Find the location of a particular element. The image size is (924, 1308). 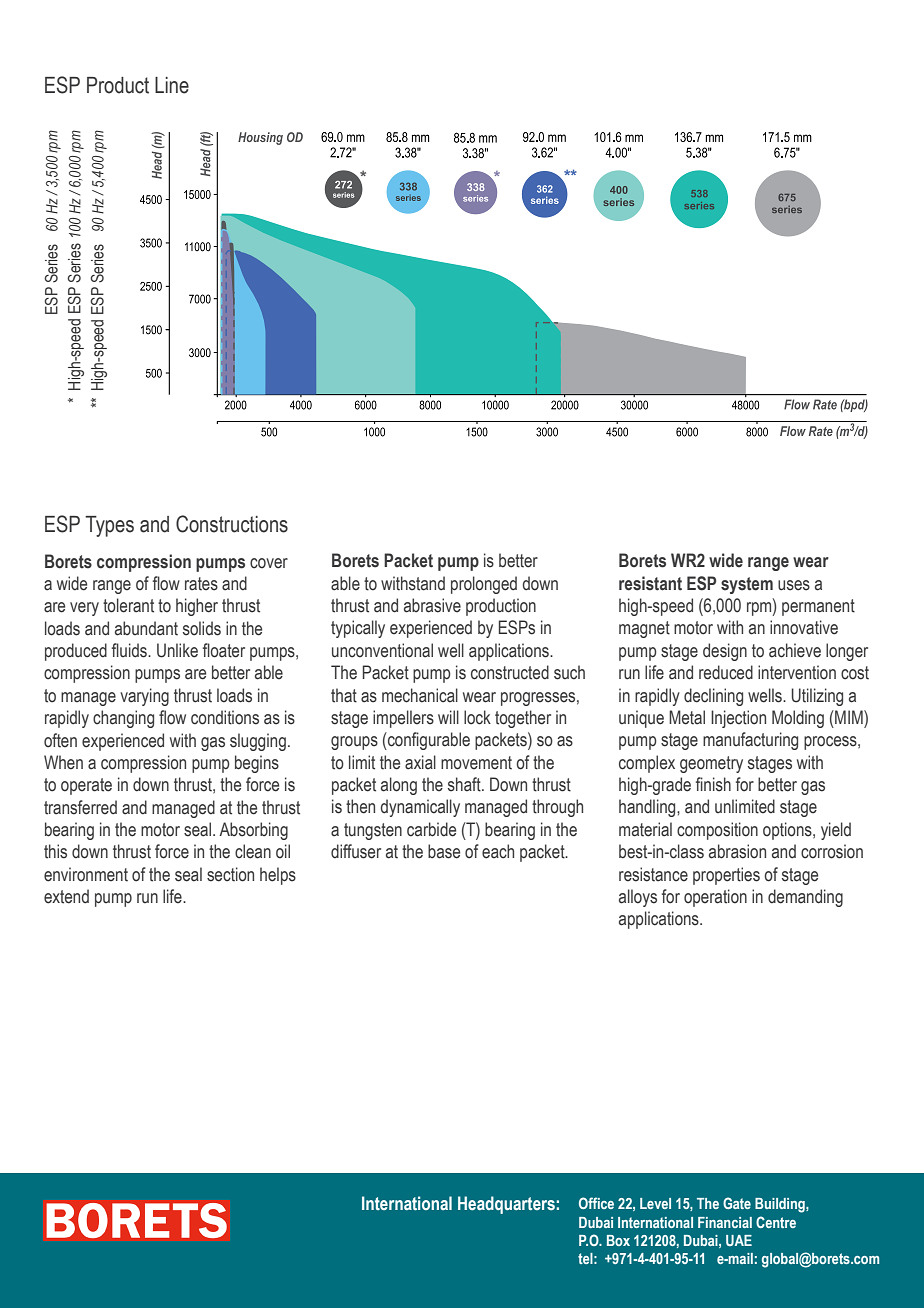

Constructions is located at coordinates (232, 524).
